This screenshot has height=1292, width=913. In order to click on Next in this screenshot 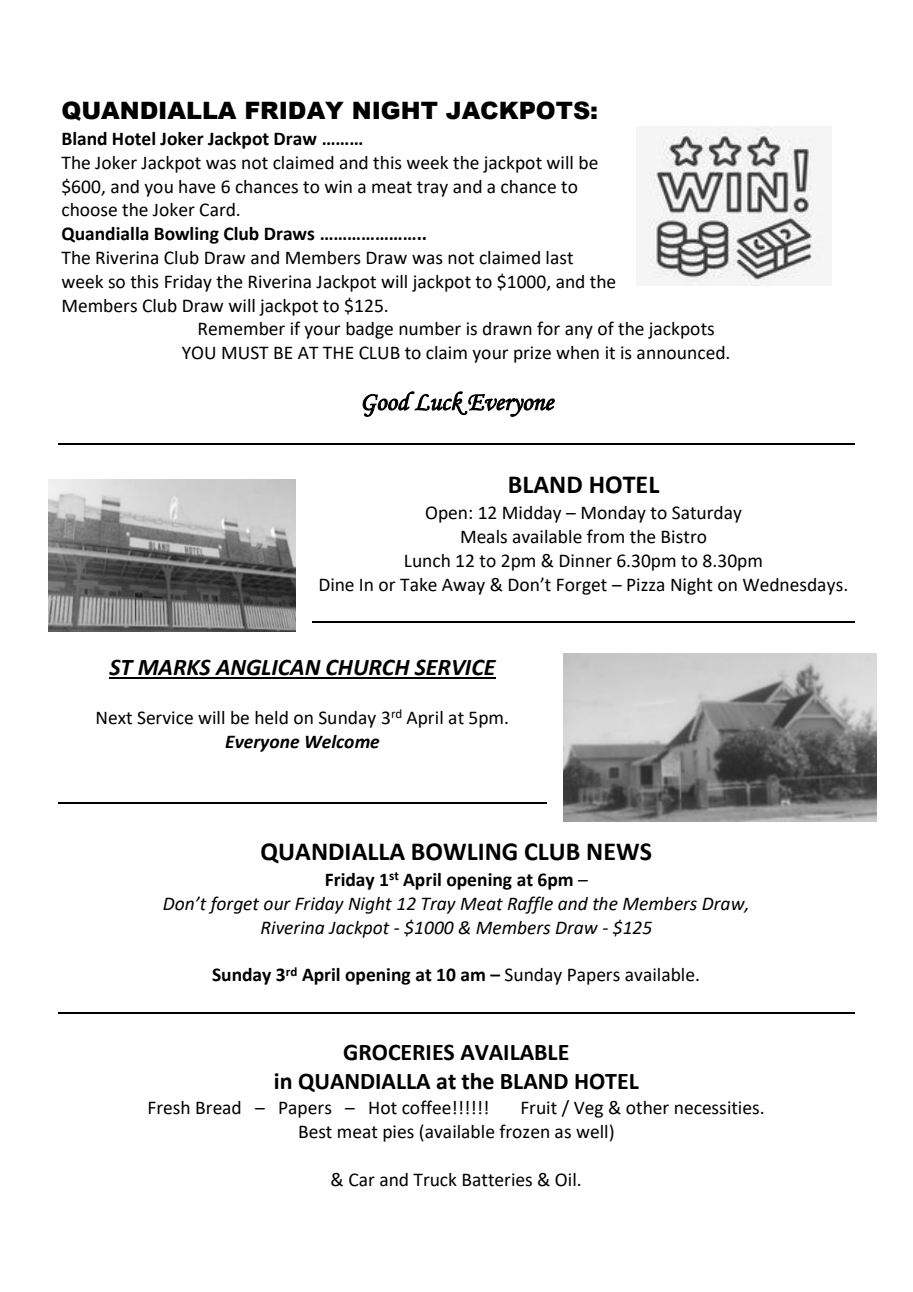, I will do `click(114, 718)`.
